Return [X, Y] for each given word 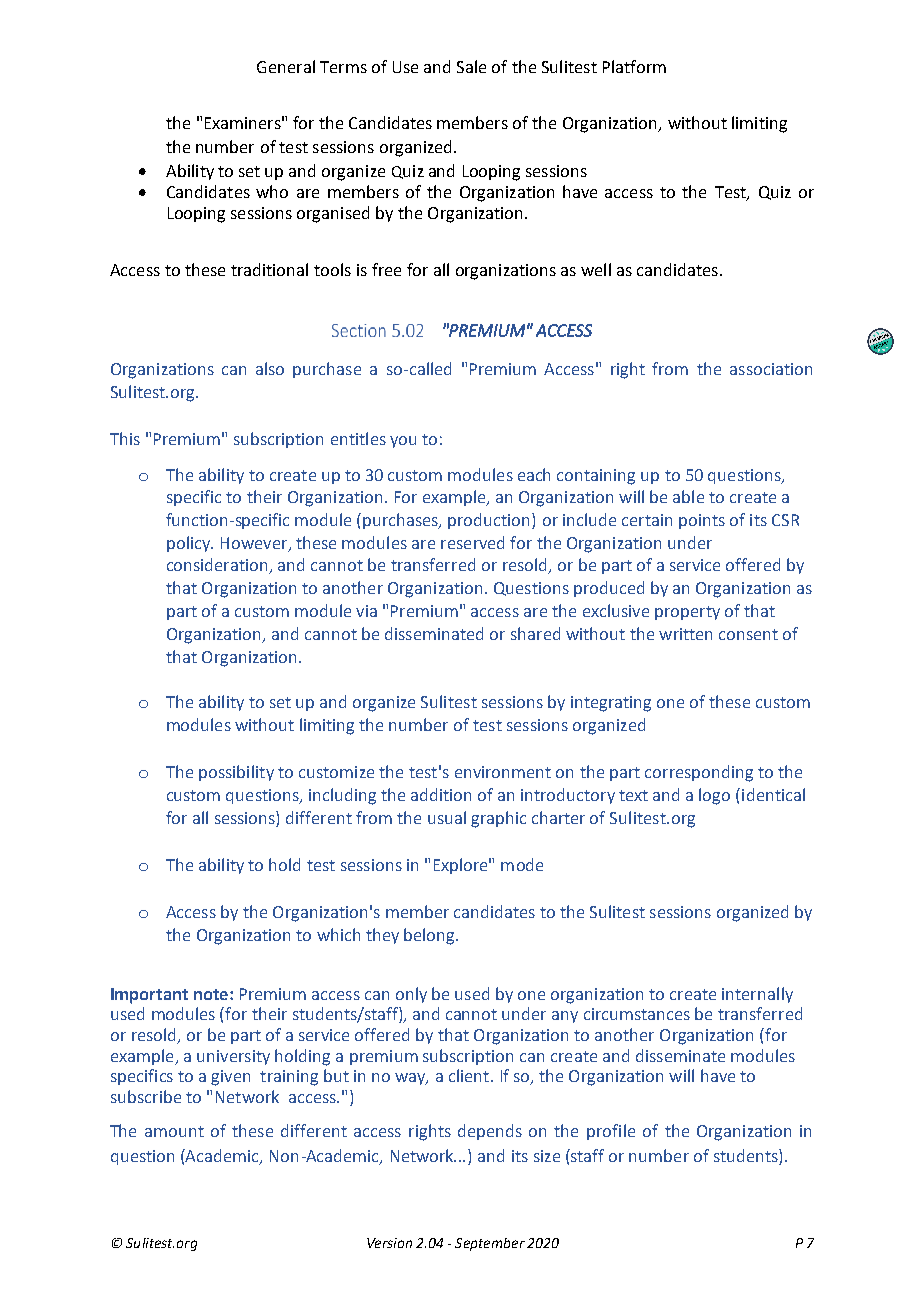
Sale [471, 66]
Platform [634, 66]
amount [174, 1131]
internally [757, 995]
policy [190, 544]
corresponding [699, 773]
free [386, 269]
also [270, 368]
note [211, 994]
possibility [236, 773]
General [286, 66]
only [411, 995]
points [702, 521]
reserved [472, 542]
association [771, 369]
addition [441, 794]
